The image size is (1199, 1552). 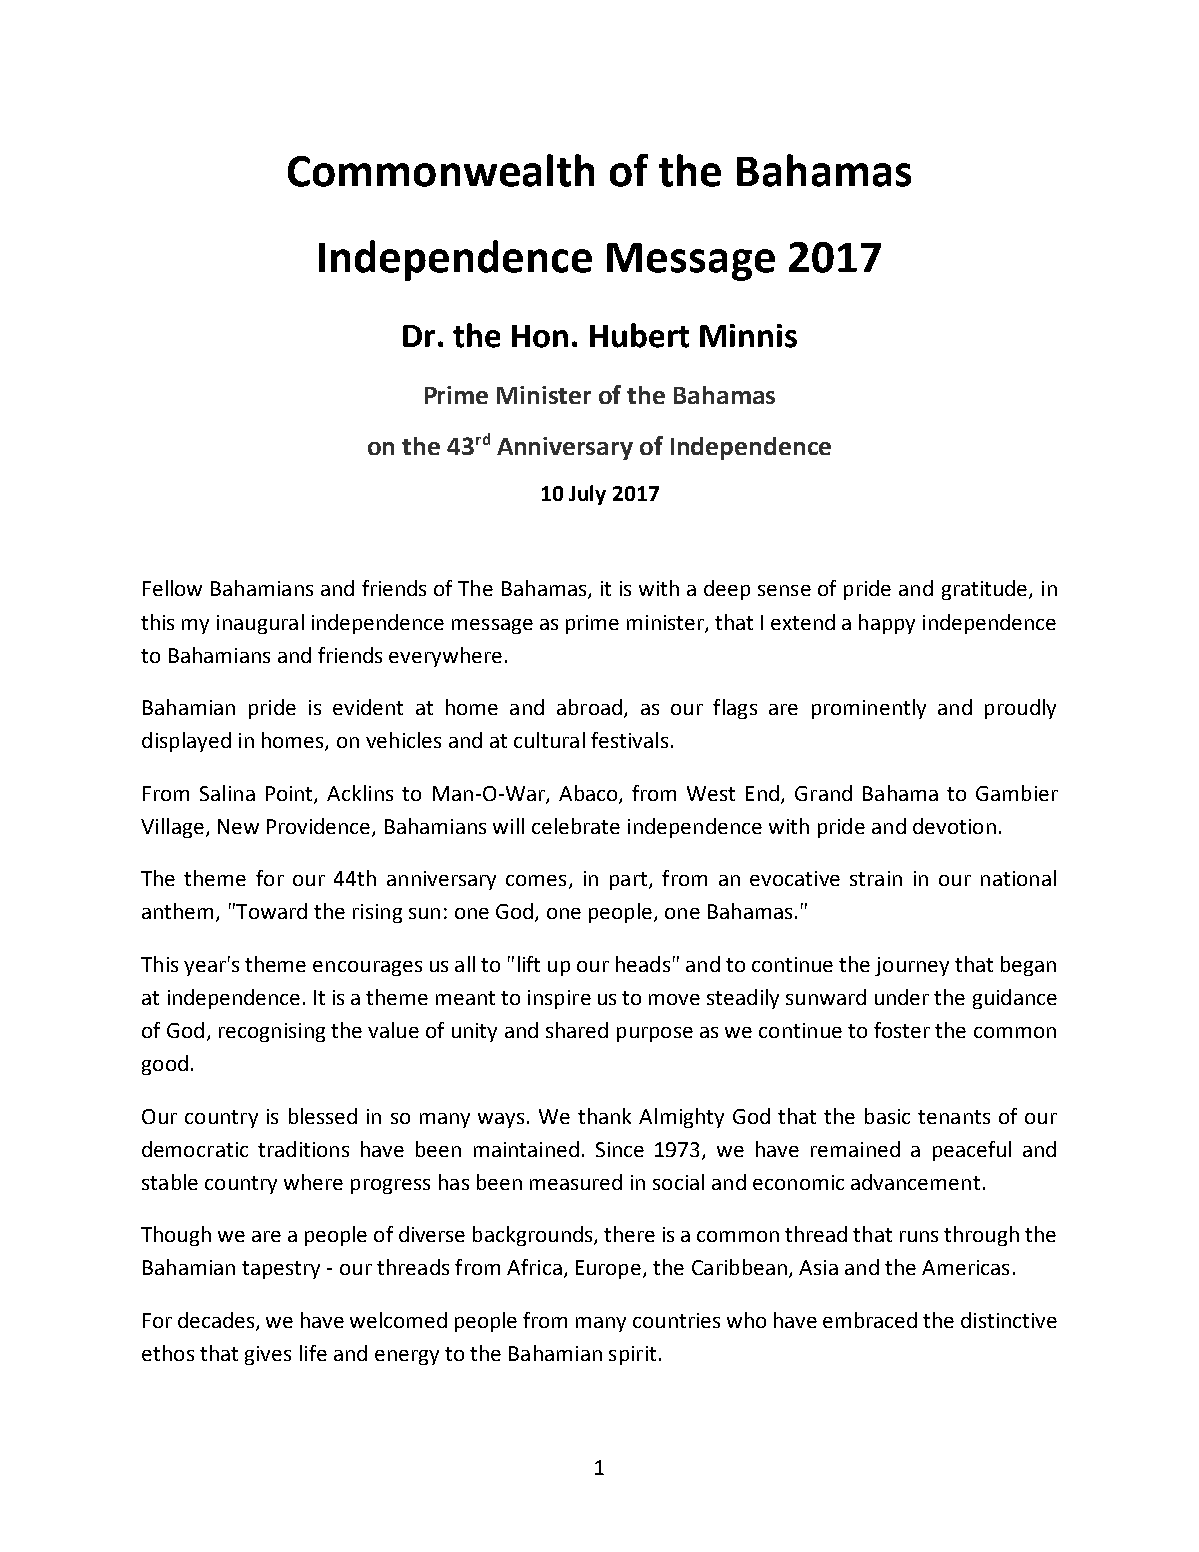 What do you see at coordinates (902, 997) in the document?
I see `under` at bounding box center [902, 997].
